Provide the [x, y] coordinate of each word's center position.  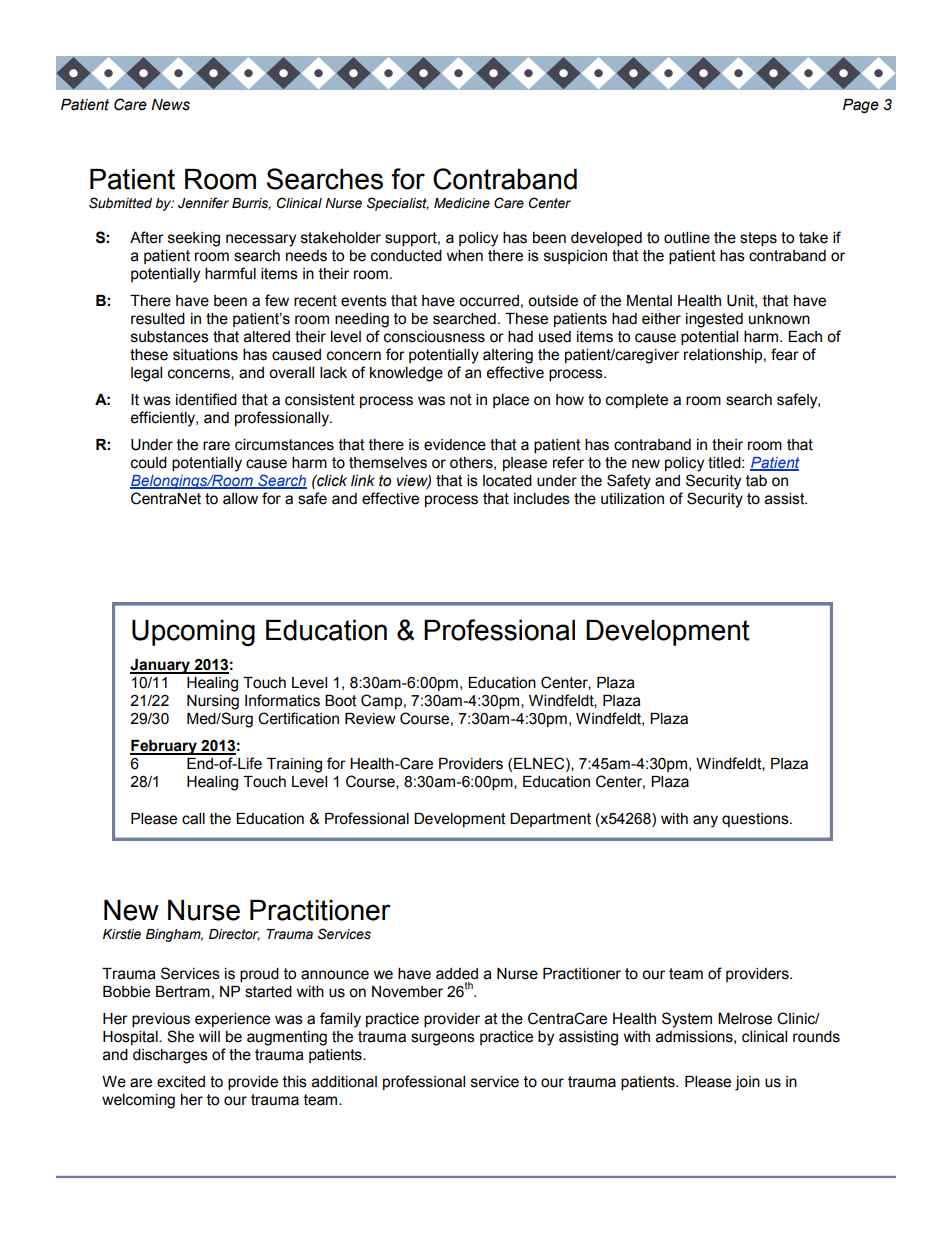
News [170, 105]
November [407, 992]
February [164, 747]
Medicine [462, 203]
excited [181, 1082]
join [747, 1083]
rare [216, 446]
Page [861, 106]
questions [756, 820]
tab [756, 481]
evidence [455, 445]
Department [550, 820]
